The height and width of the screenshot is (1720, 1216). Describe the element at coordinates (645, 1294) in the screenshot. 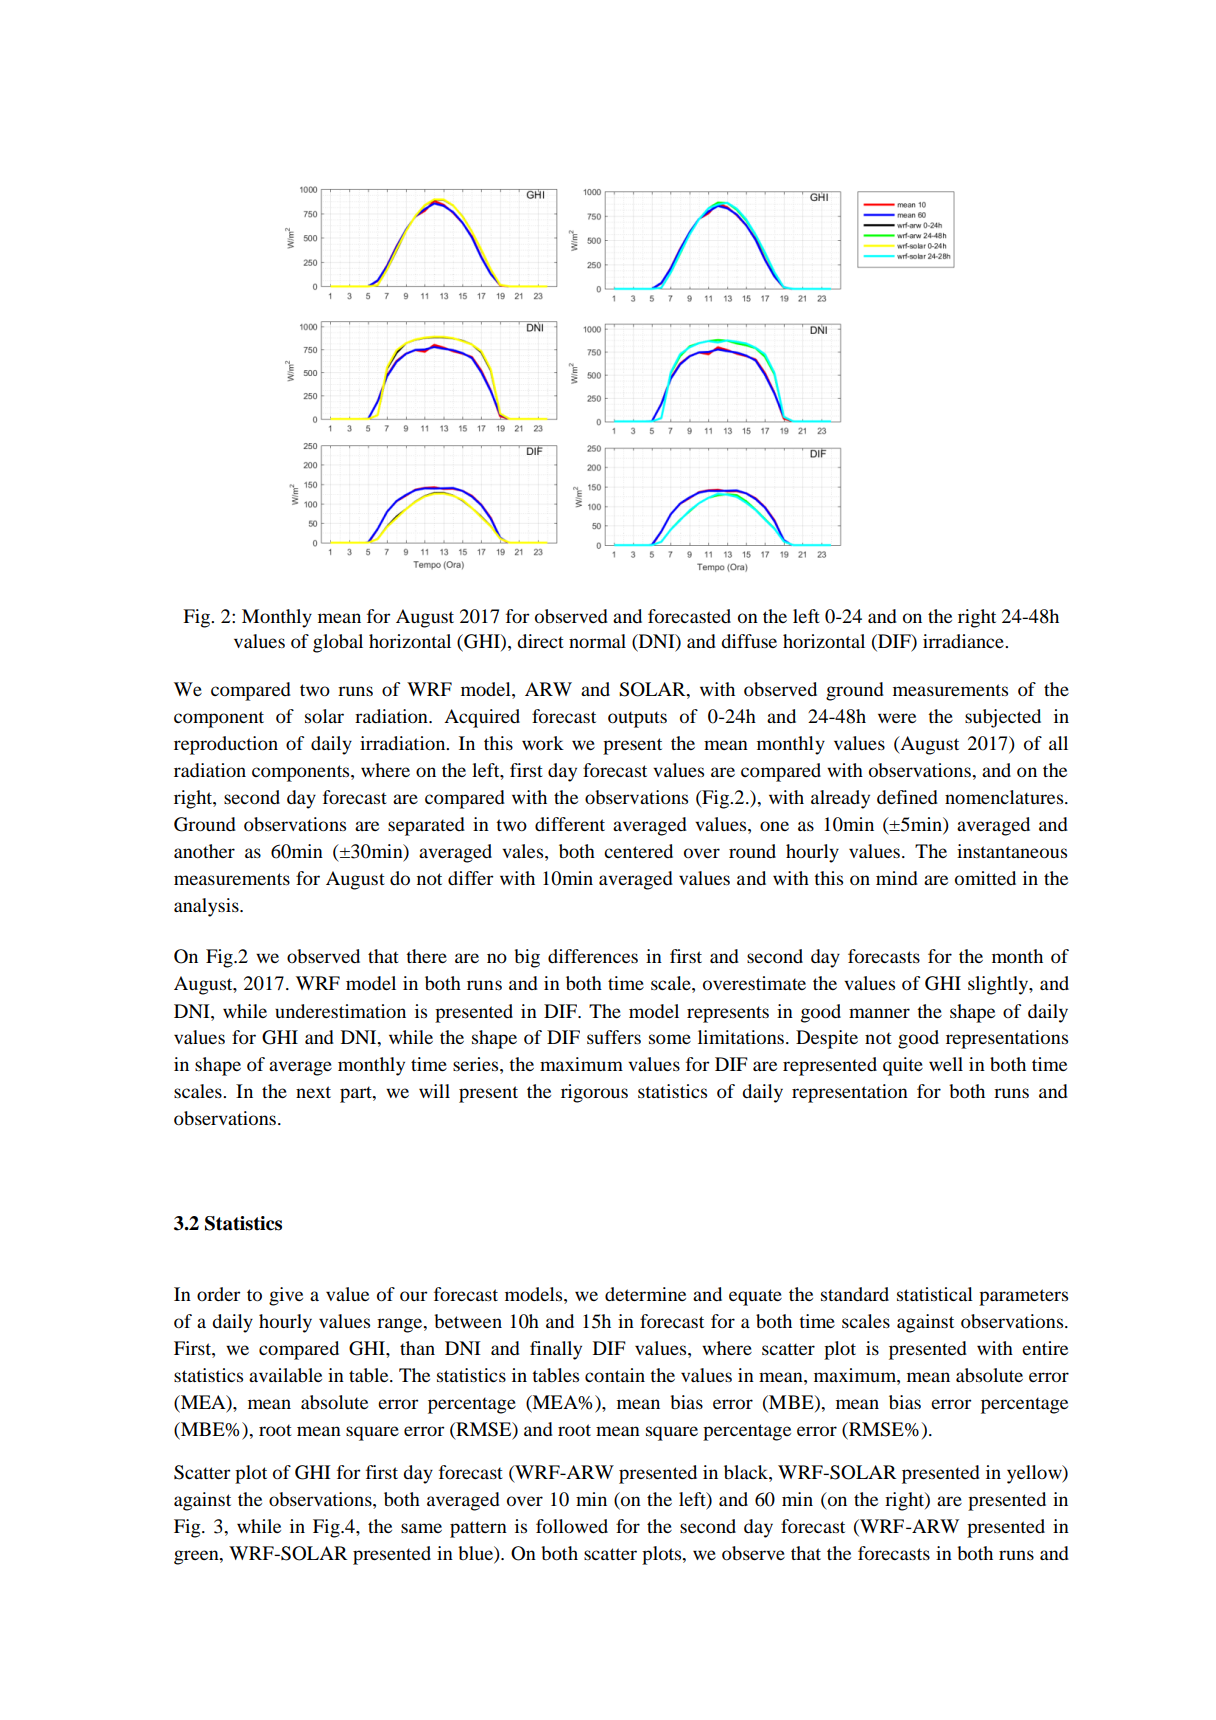

I see `determine` at that location.
